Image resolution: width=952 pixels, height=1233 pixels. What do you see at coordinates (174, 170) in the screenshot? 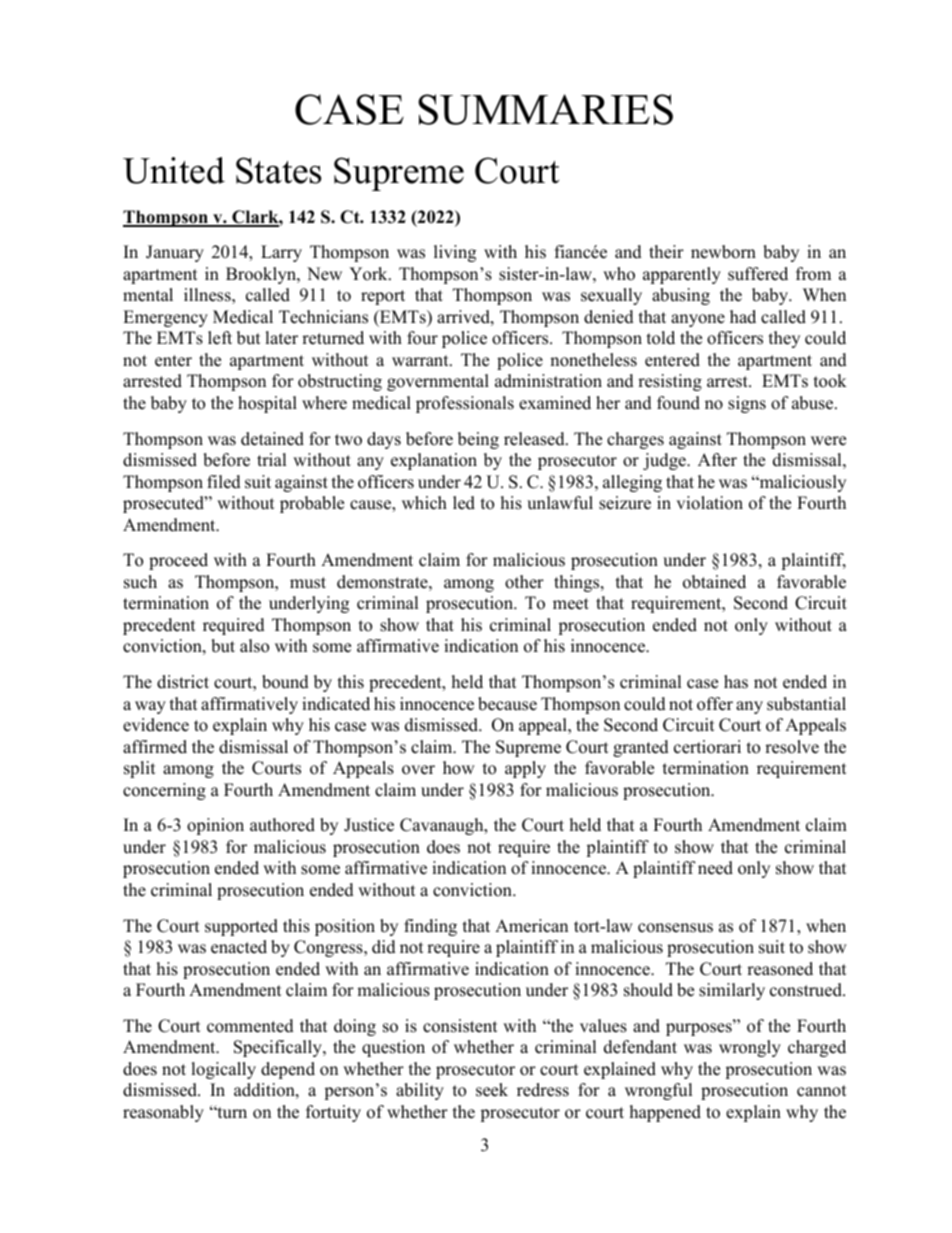
I see `United` at bounding box center [174, 170].
